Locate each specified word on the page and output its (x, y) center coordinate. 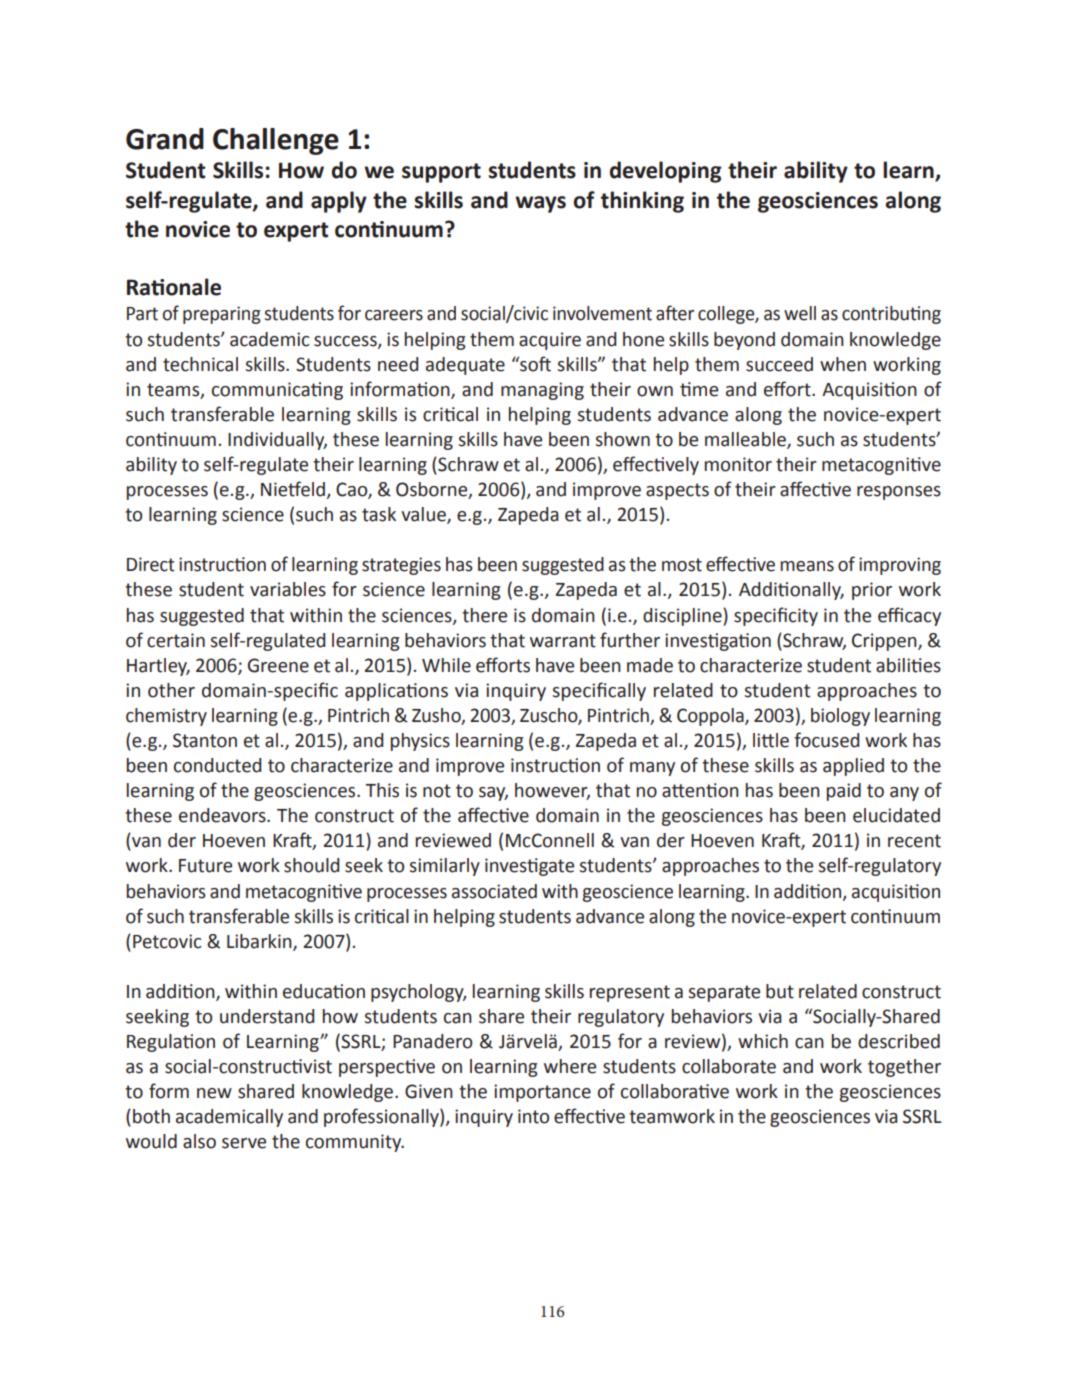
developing (666, 172)
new (214, 1093)
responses (899, 493)
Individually (277, 441)
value (424, 515)
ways (540, 204)
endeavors (223, 815)
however (552, 791)
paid (844, 792)
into (533, 1116)
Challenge (276, 141)
